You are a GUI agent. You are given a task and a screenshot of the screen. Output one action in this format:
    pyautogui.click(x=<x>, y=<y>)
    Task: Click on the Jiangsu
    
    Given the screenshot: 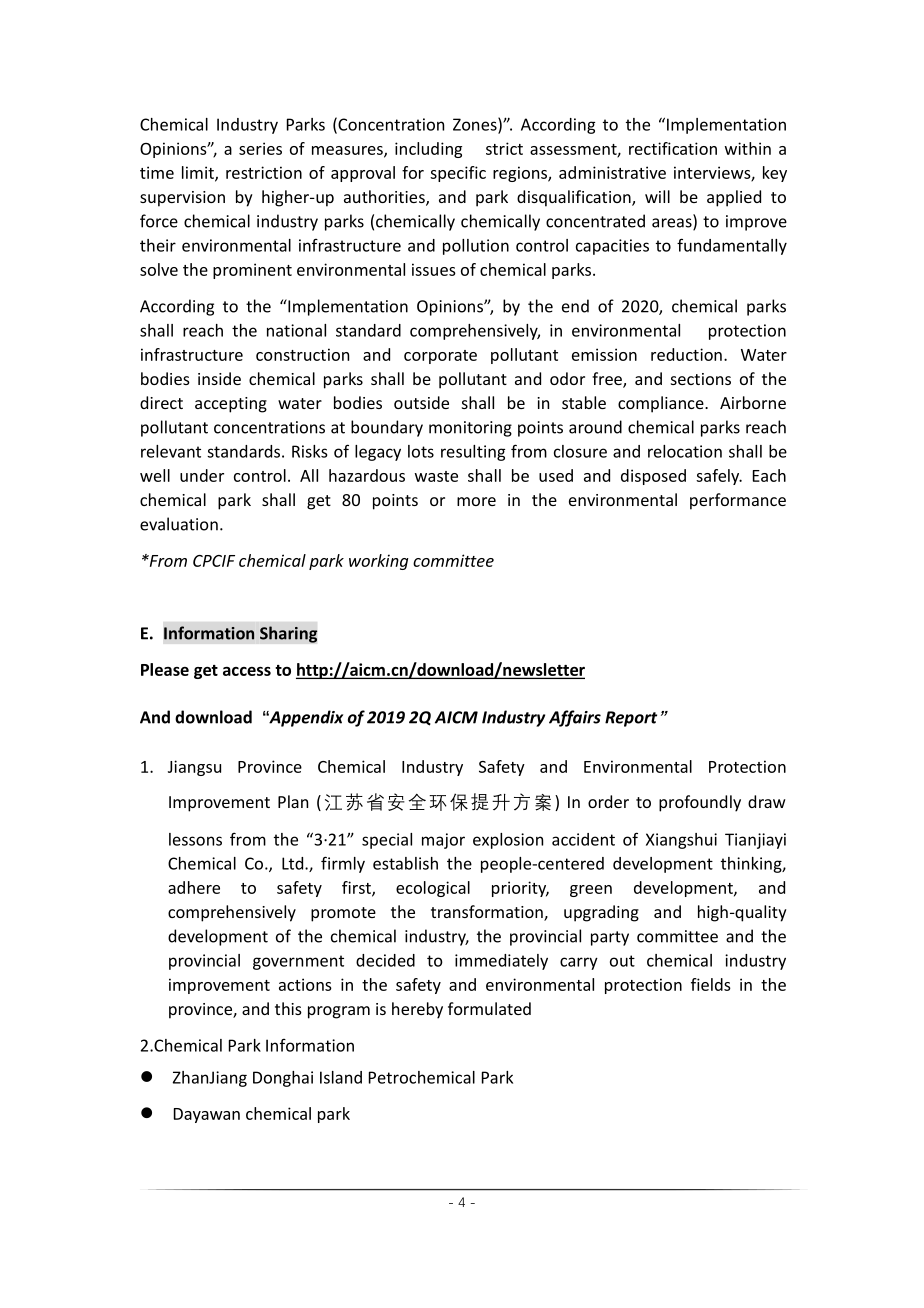 What is the action you would take?
    pyautogui.click(x=194, y=768)
